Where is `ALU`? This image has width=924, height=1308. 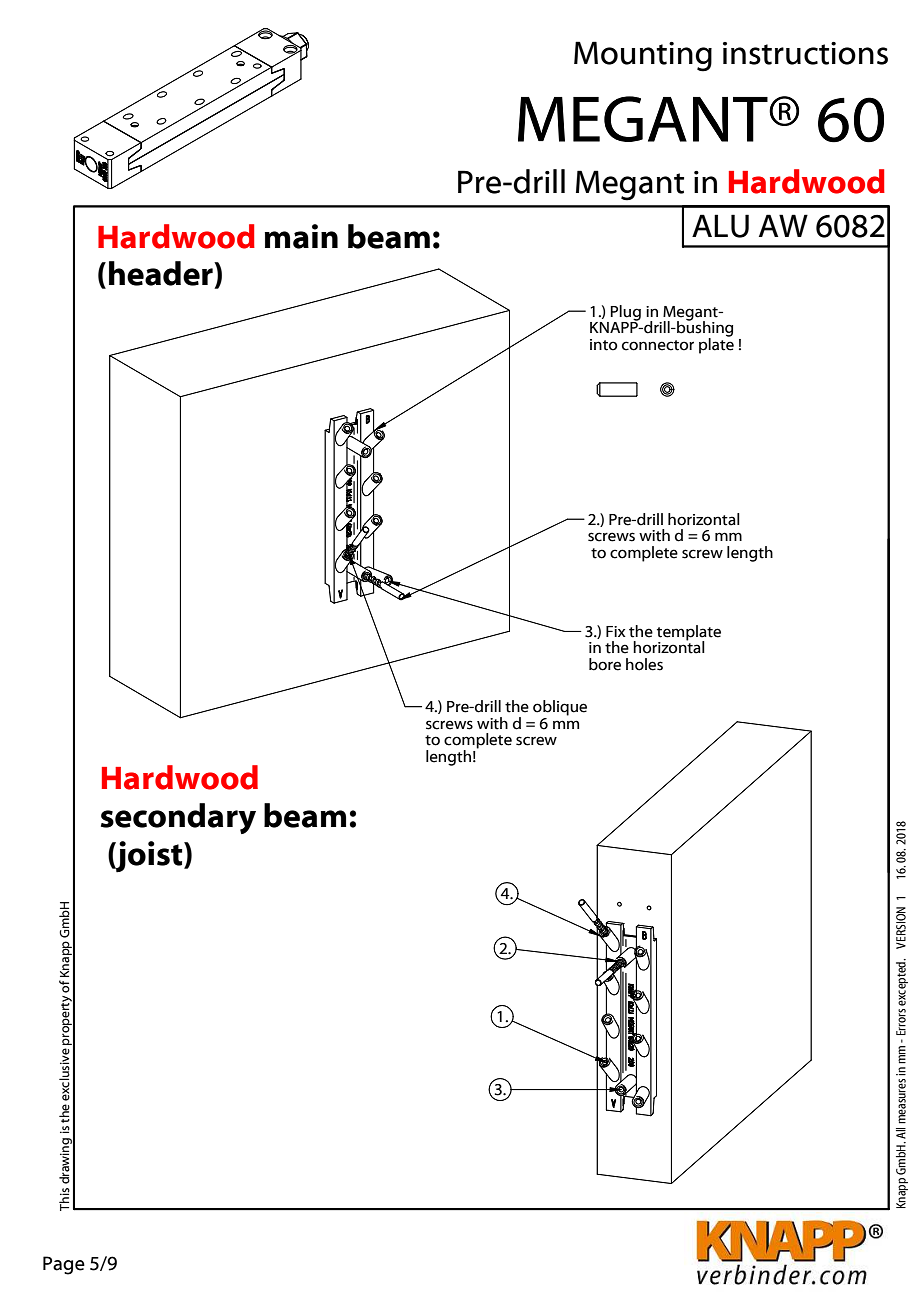 ALU is located at coordinates (720, 226).
